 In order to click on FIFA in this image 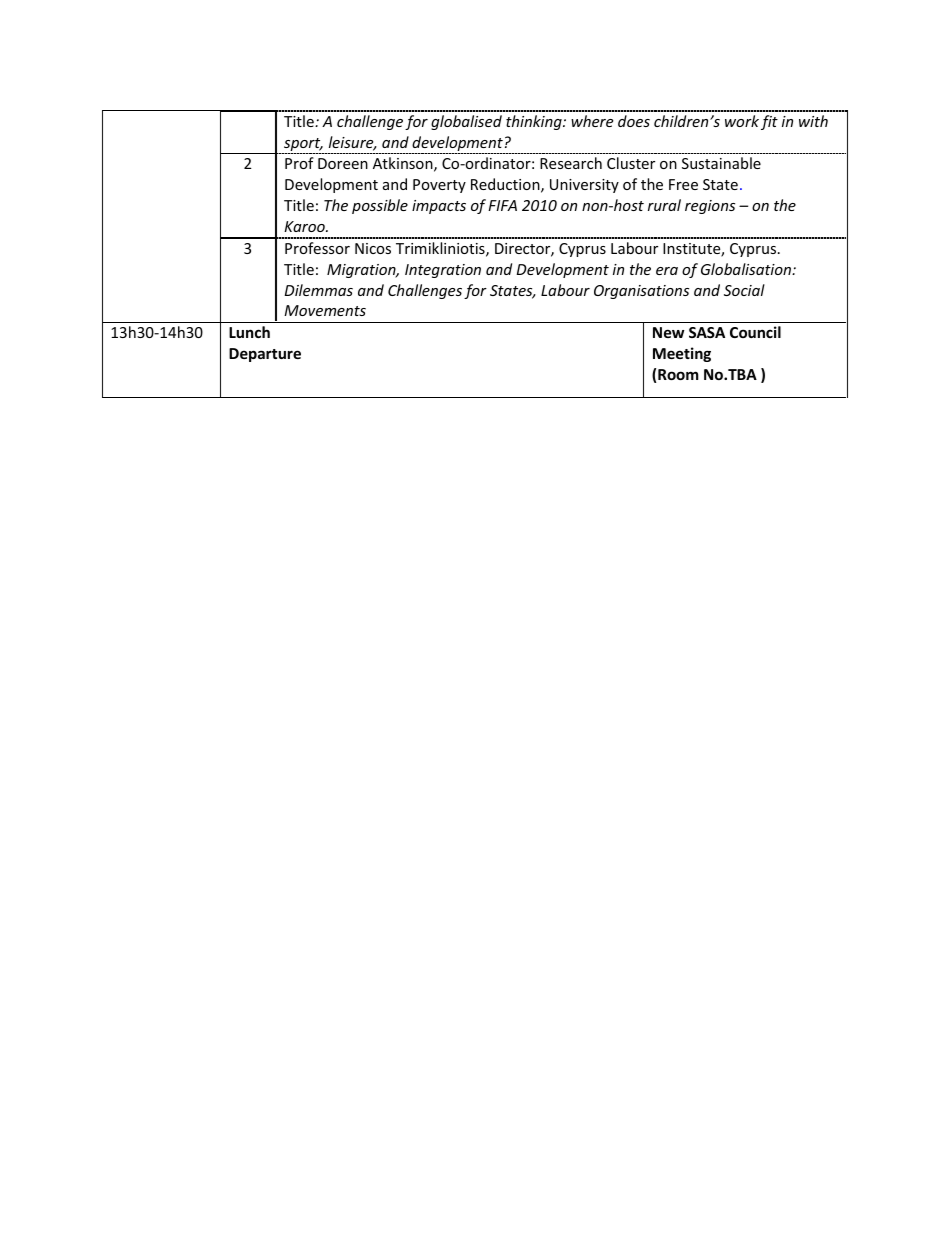, I will do `click(502, 205)`.
